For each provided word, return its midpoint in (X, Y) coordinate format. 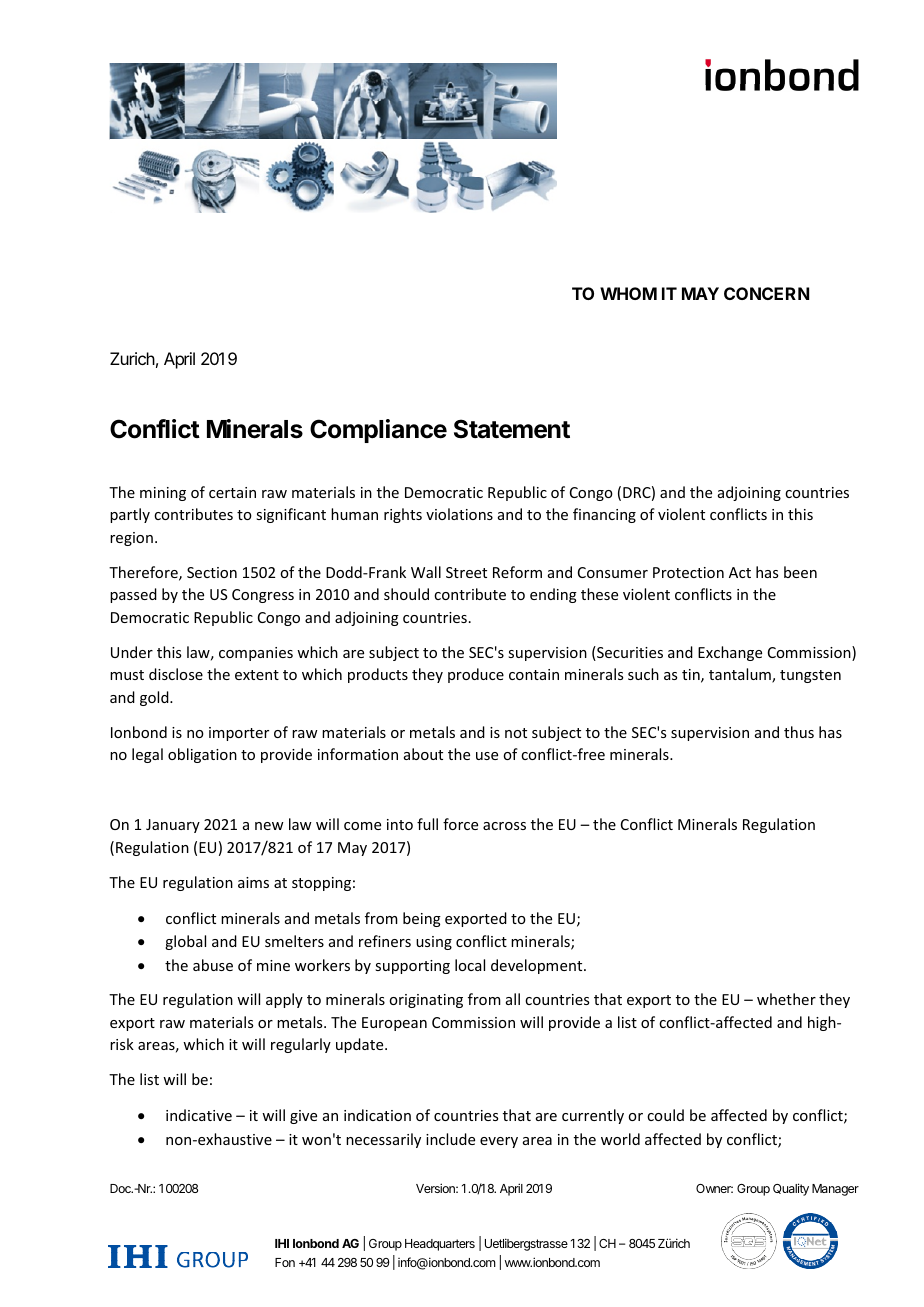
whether (786, 999)
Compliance (378, 431)
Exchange (730, 653)
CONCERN (766, 293)
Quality (791, 1189)
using (434, 943)
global (185, 942)
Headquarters (440, 1245)
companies (256, 654)
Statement (512, 429)
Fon (285, 1262)
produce (476, 675)
